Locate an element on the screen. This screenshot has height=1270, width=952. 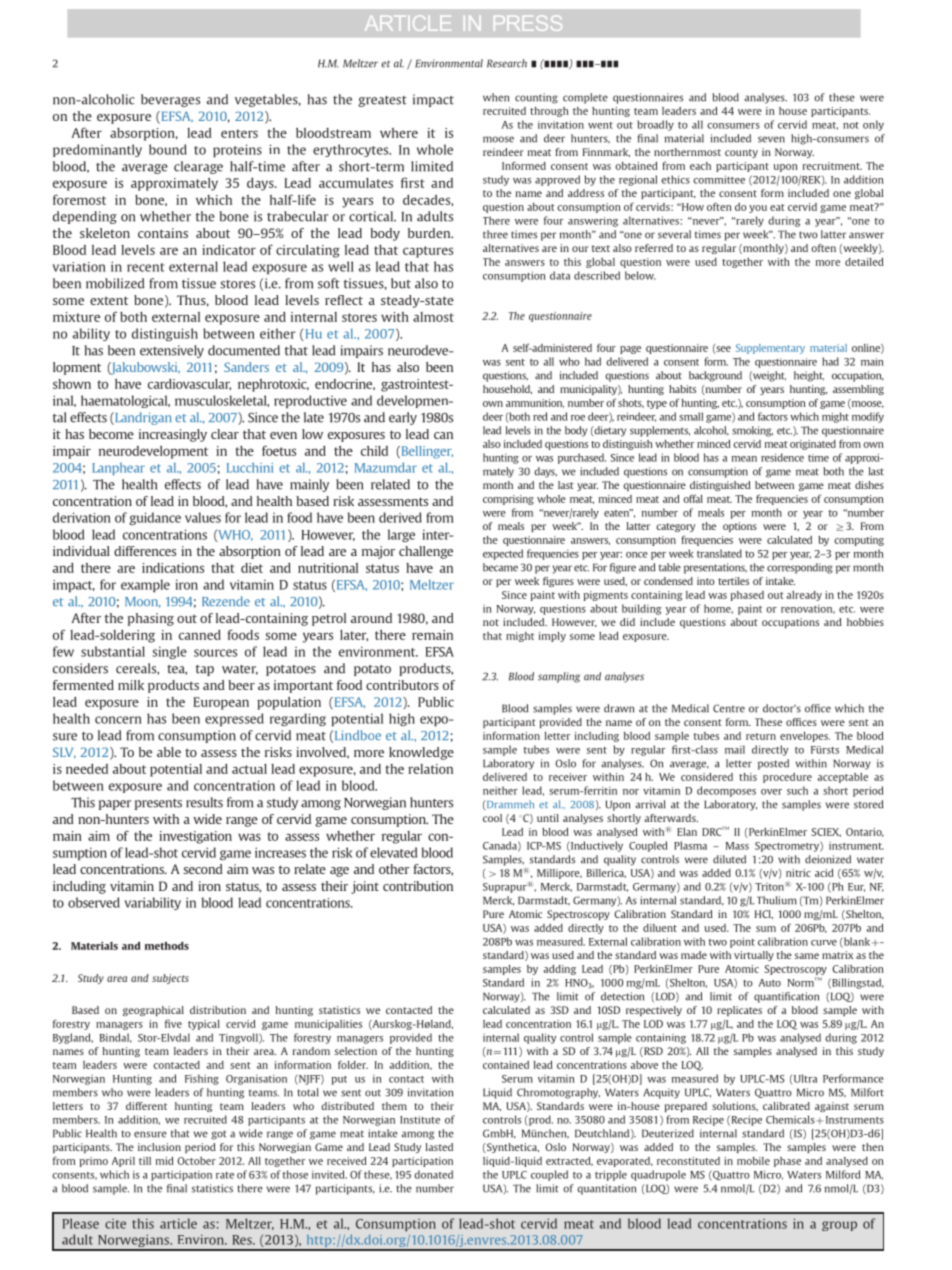
beverages is located at coordinates (170, 100).
